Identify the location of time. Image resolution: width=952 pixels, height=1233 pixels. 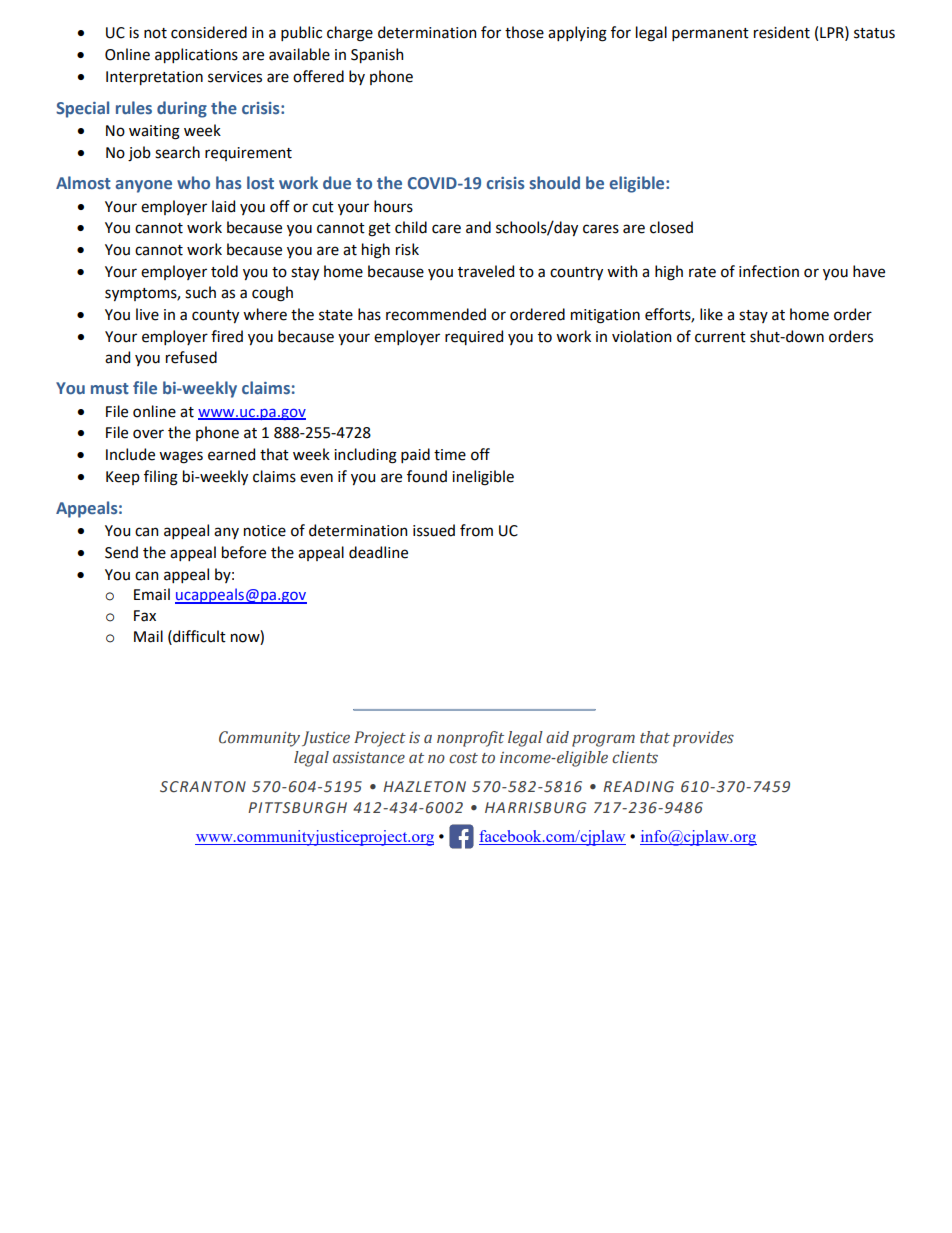
(450, 455).
